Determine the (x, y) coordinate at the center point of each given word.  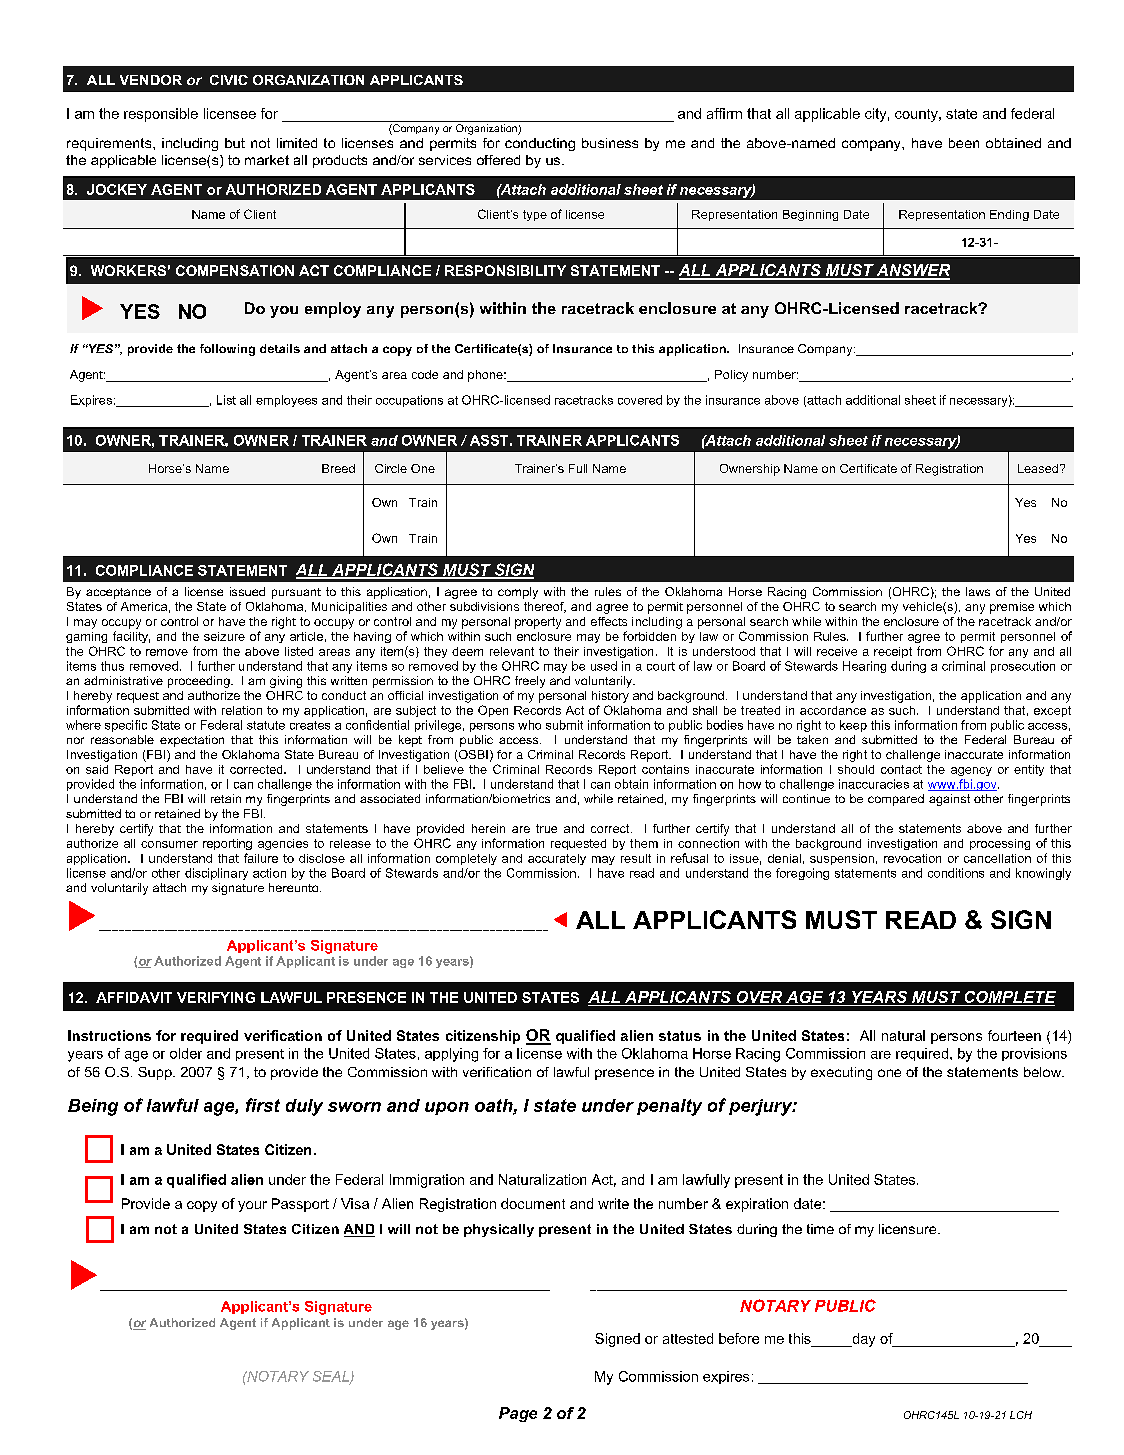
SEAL (332, 1377)
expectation (192, 741)
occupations (409, 401)
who (529, 725)
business (610, 143)
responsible (161, 115)
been (964, 143)
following (227, 350)
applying (451, 1055)
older (186, 1053)
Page (518, 1414)
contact (901, 769)
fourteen (1014, 1035)
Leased (1038, 468)
